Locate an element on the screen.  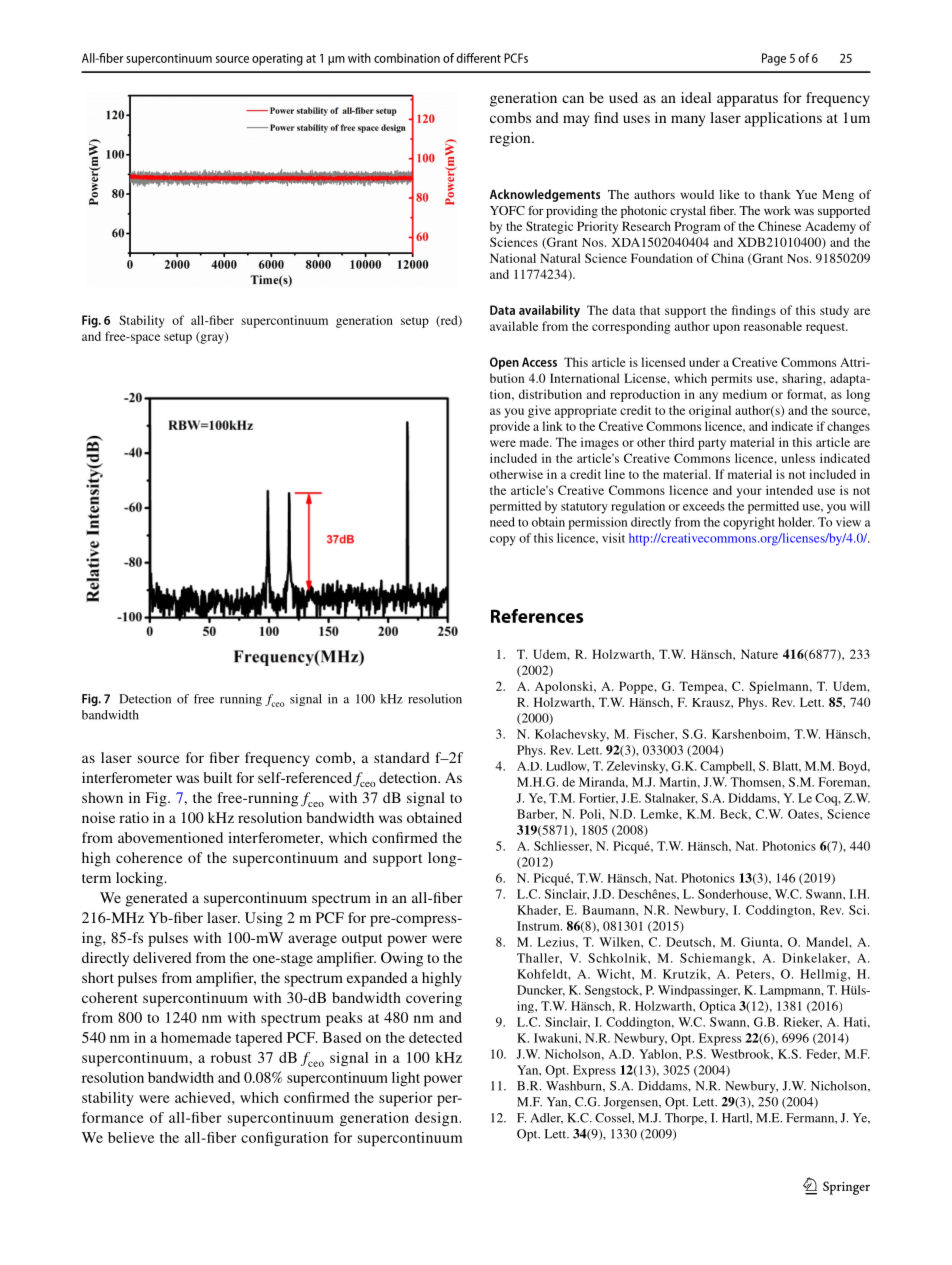
believe is located at coordinates (131, 1137).
